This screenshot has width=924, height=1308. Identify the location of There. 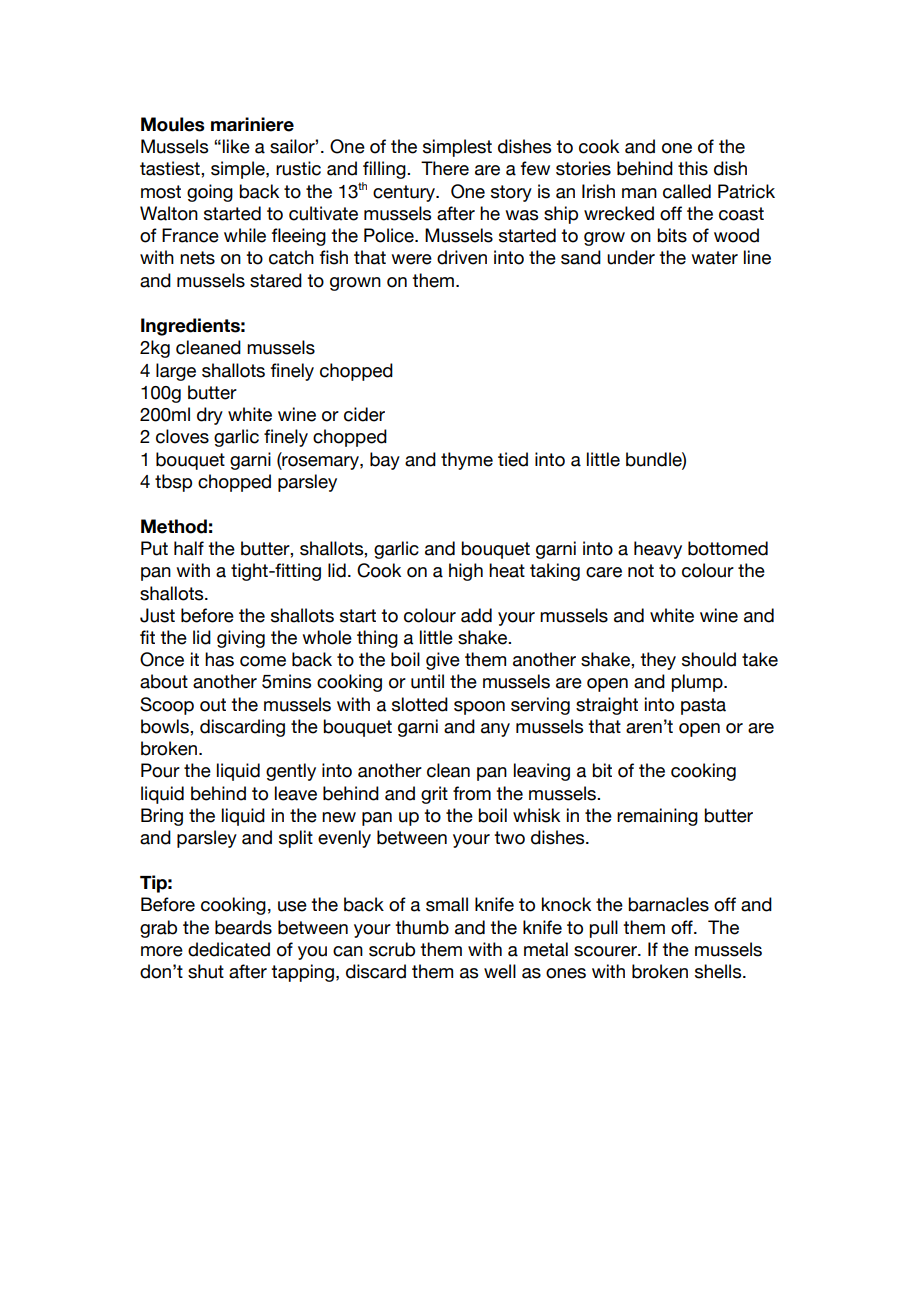
(445, 168).
